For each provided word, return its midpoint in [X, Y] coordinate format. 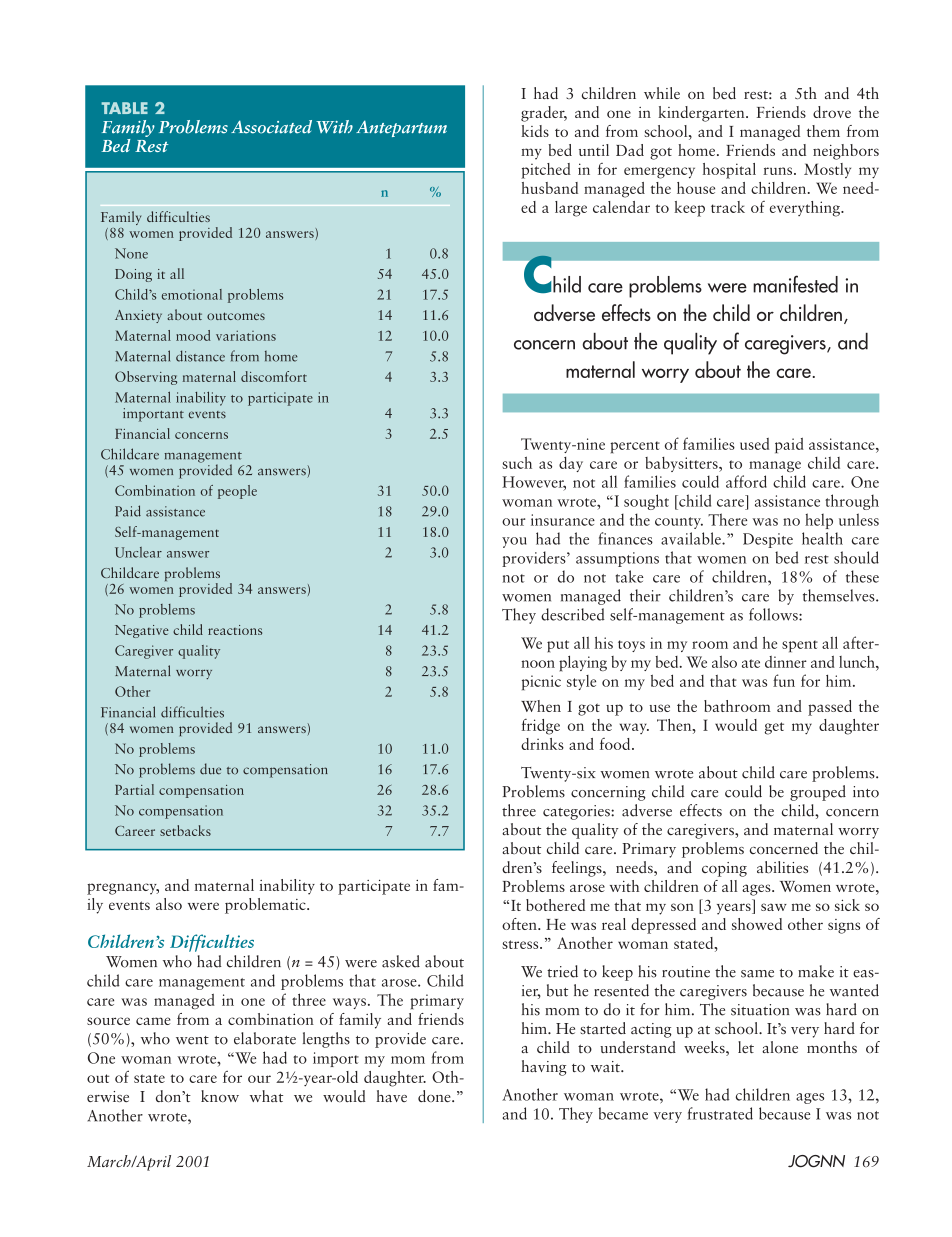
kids [535, 131]
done [435, 1096]
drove [832, 112]
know [220, 1096]
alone [780, 1047]
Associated [271, 127]
